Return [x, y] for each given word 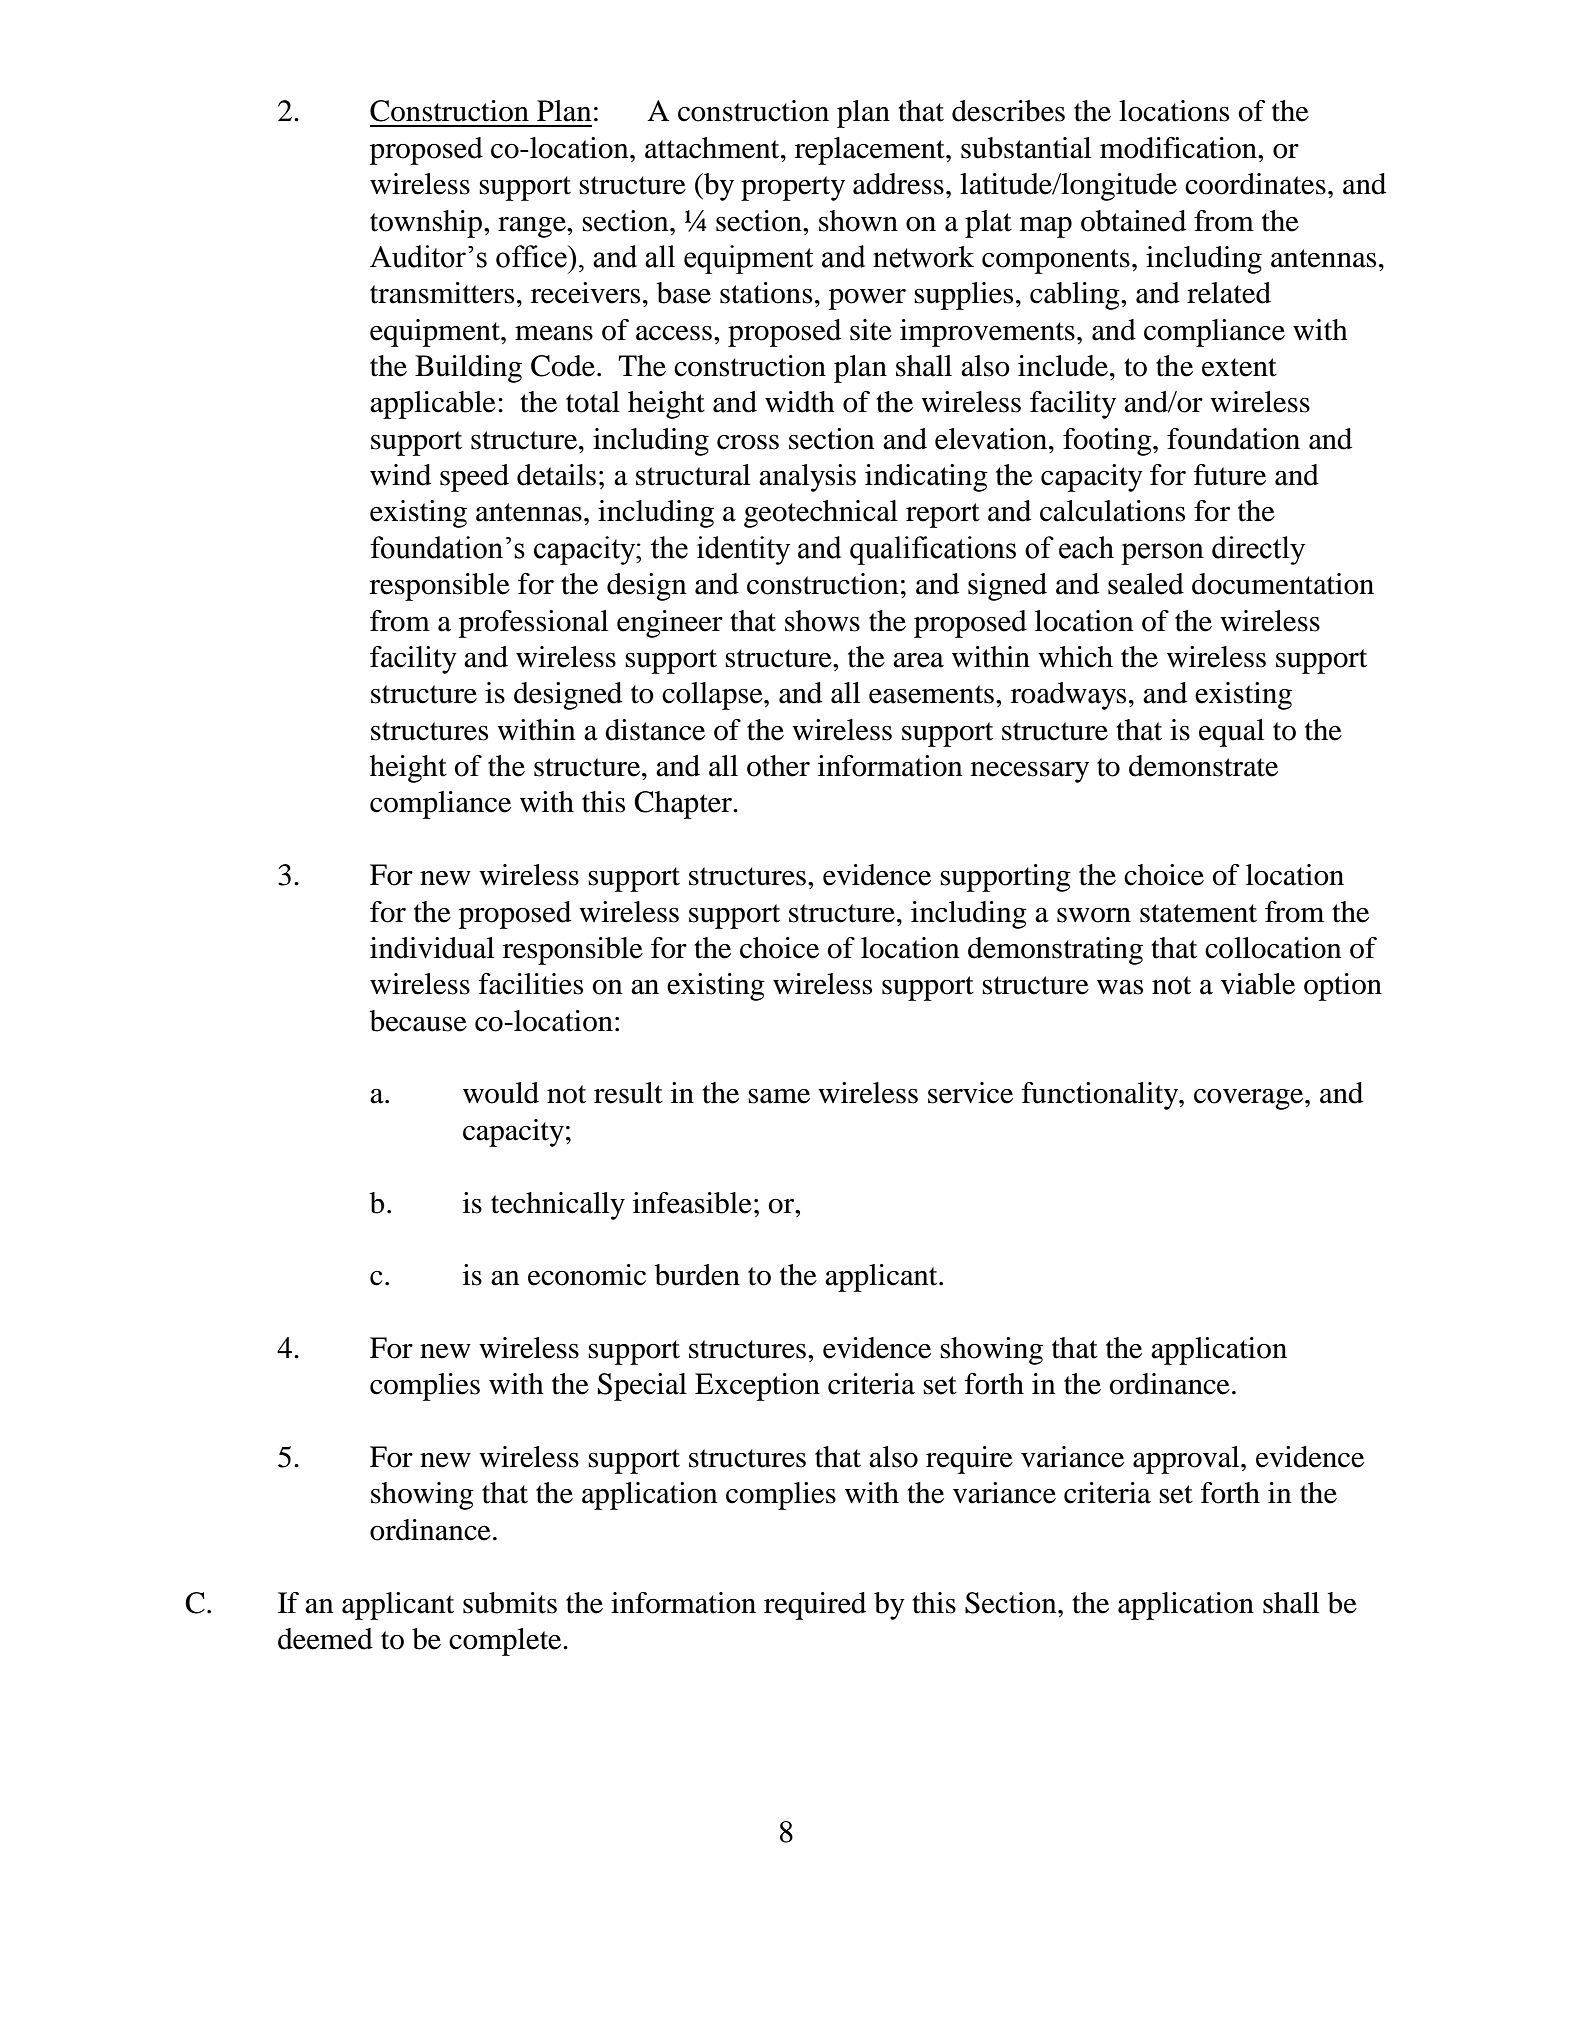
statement [1198, 913]
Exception [757, 1387]
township [427, 224]
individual [432, 948]
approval [1187, 1460]
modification [1179, 148]
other [778, 766]
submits [510, 1603]
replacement [871, 151]
